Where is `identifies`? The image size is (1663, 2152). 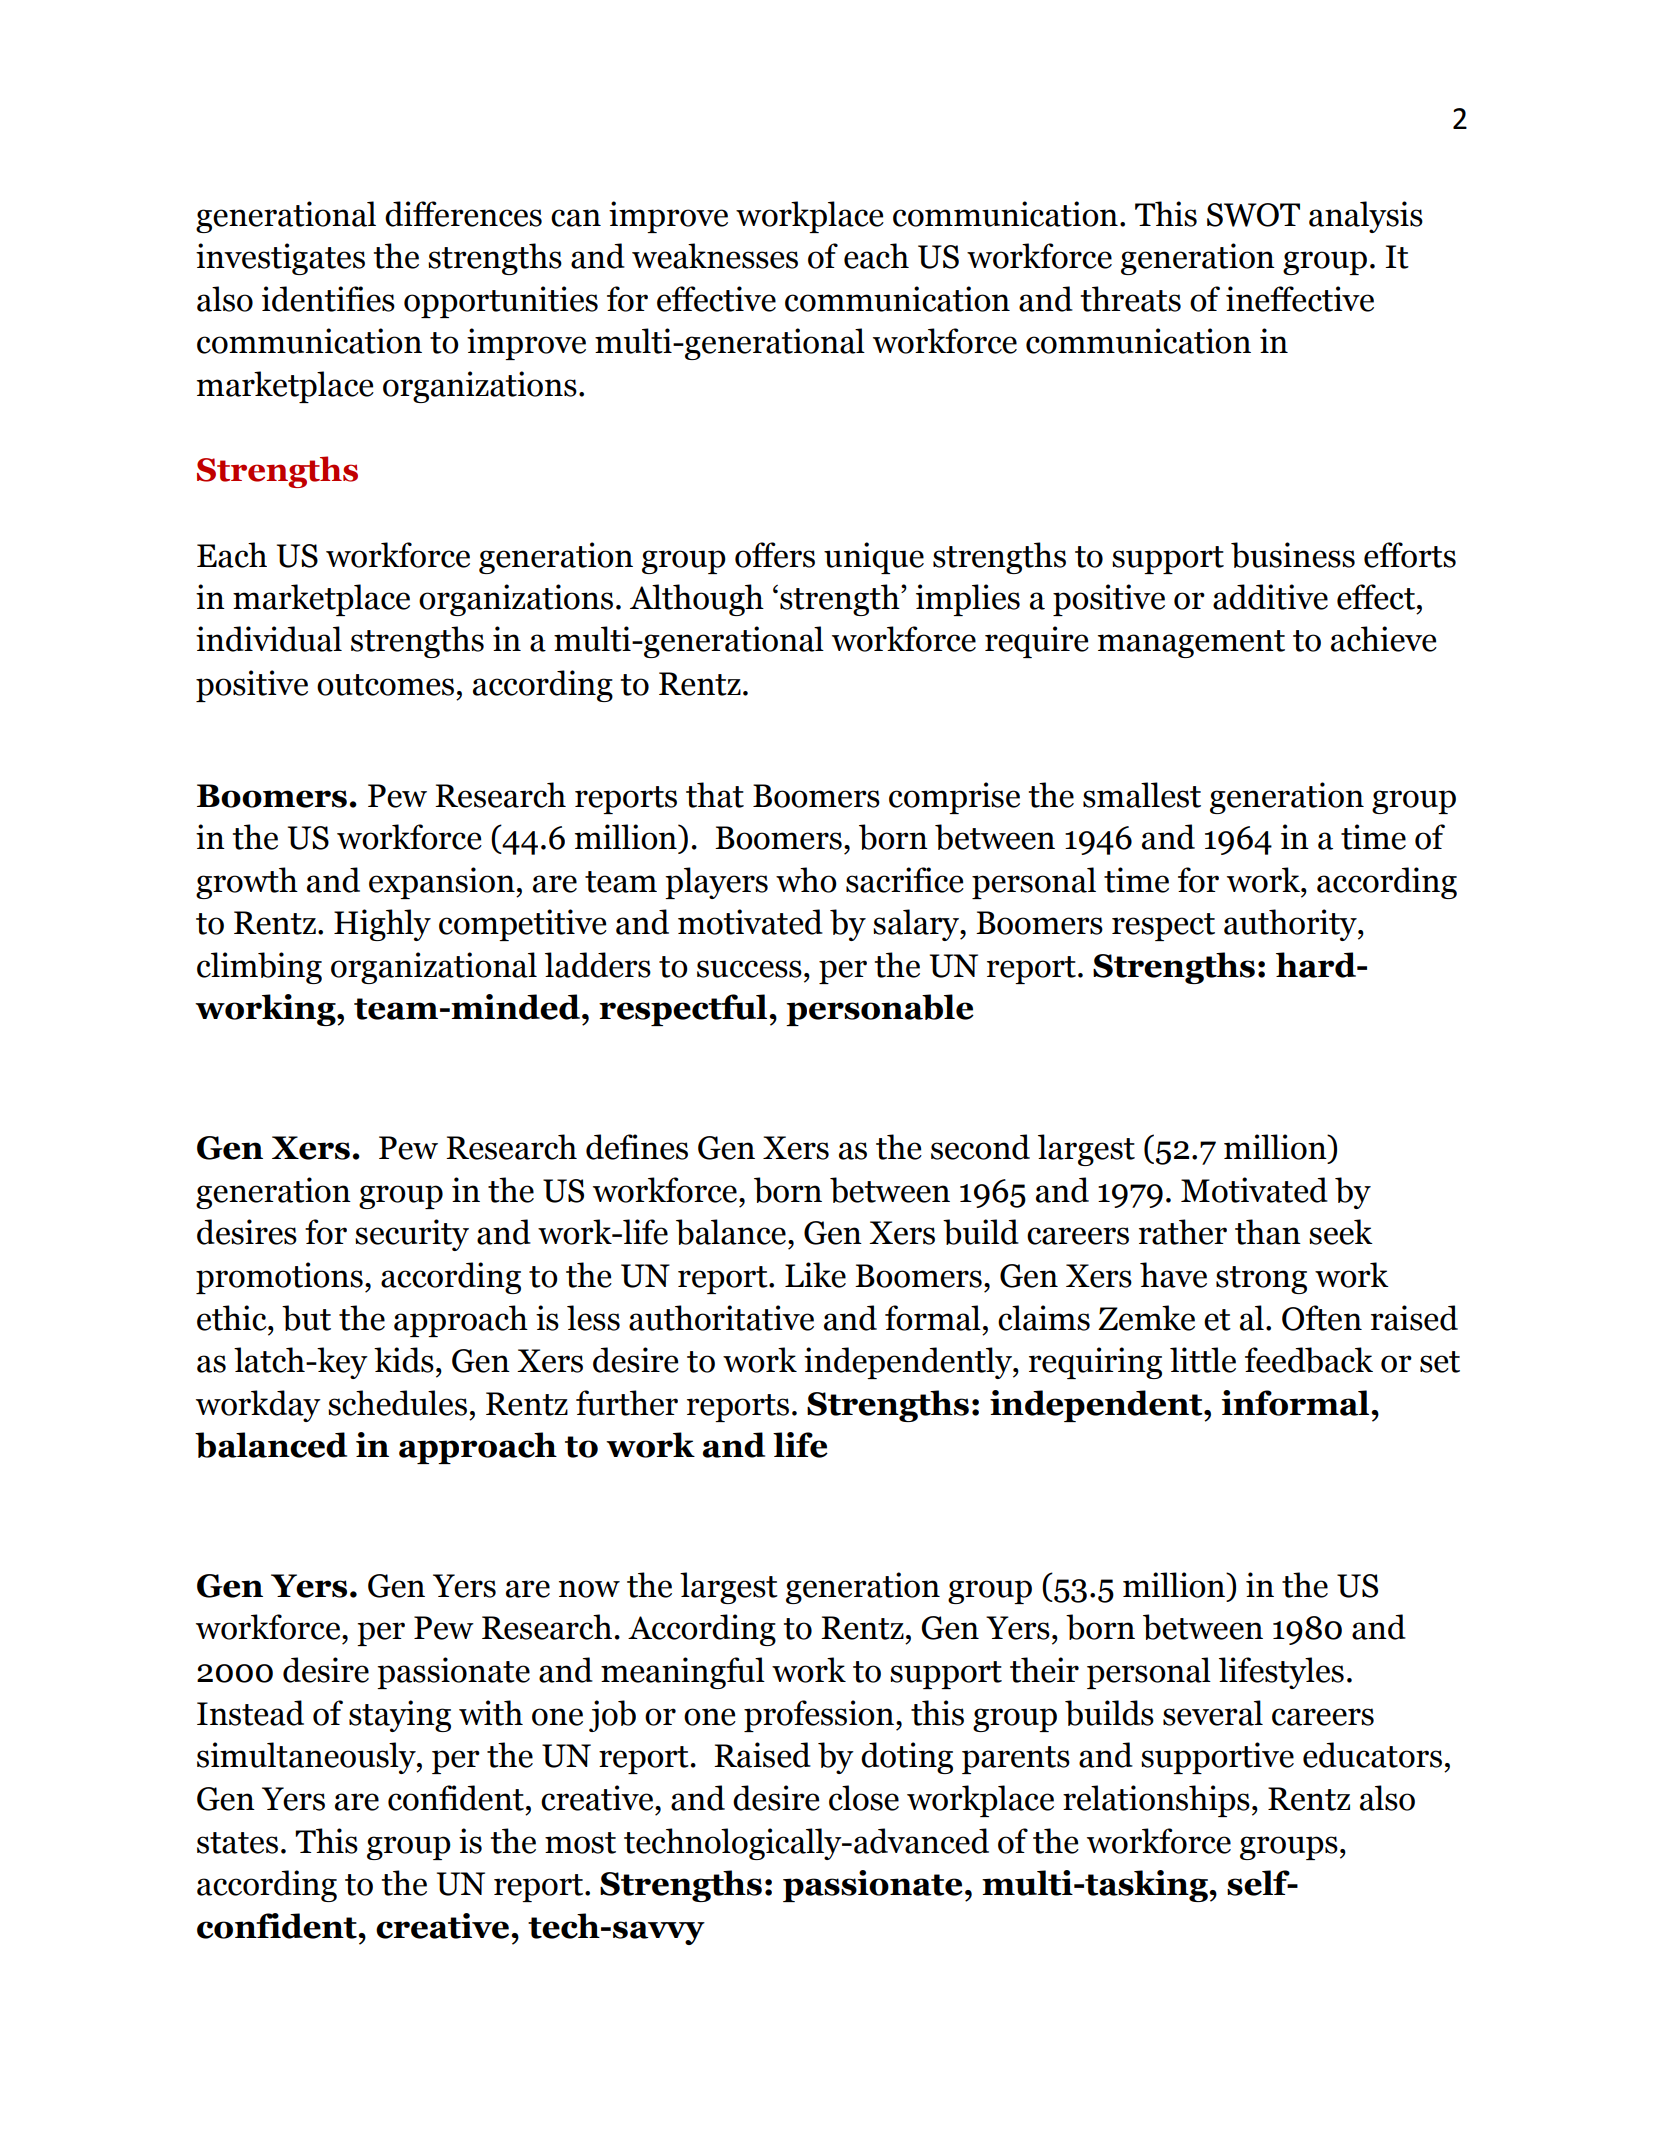
identifies is located at coordinates (328, 299).
